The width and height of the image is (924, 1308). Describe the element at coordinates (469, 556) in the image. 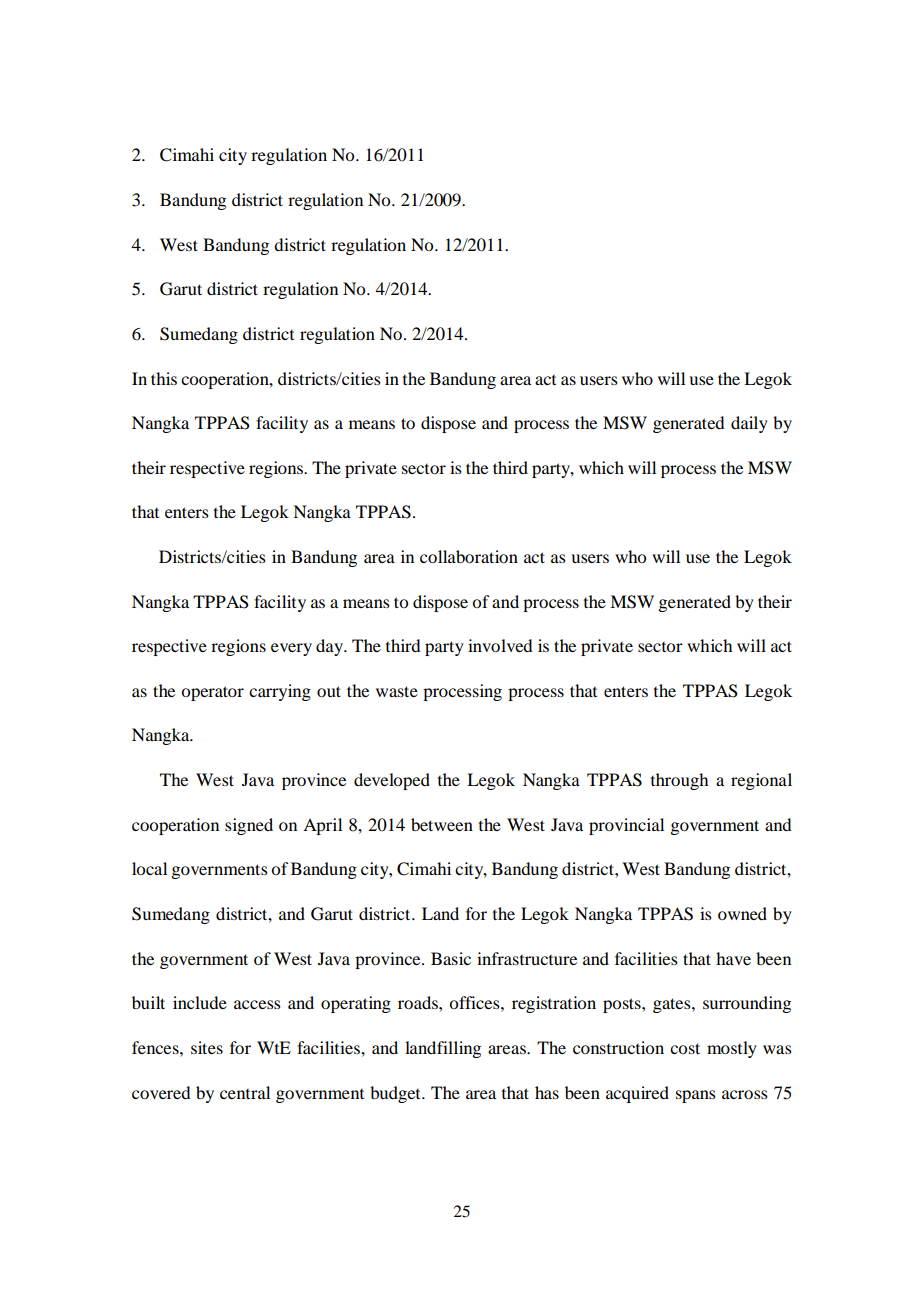

I see `collaboration` at that location.
